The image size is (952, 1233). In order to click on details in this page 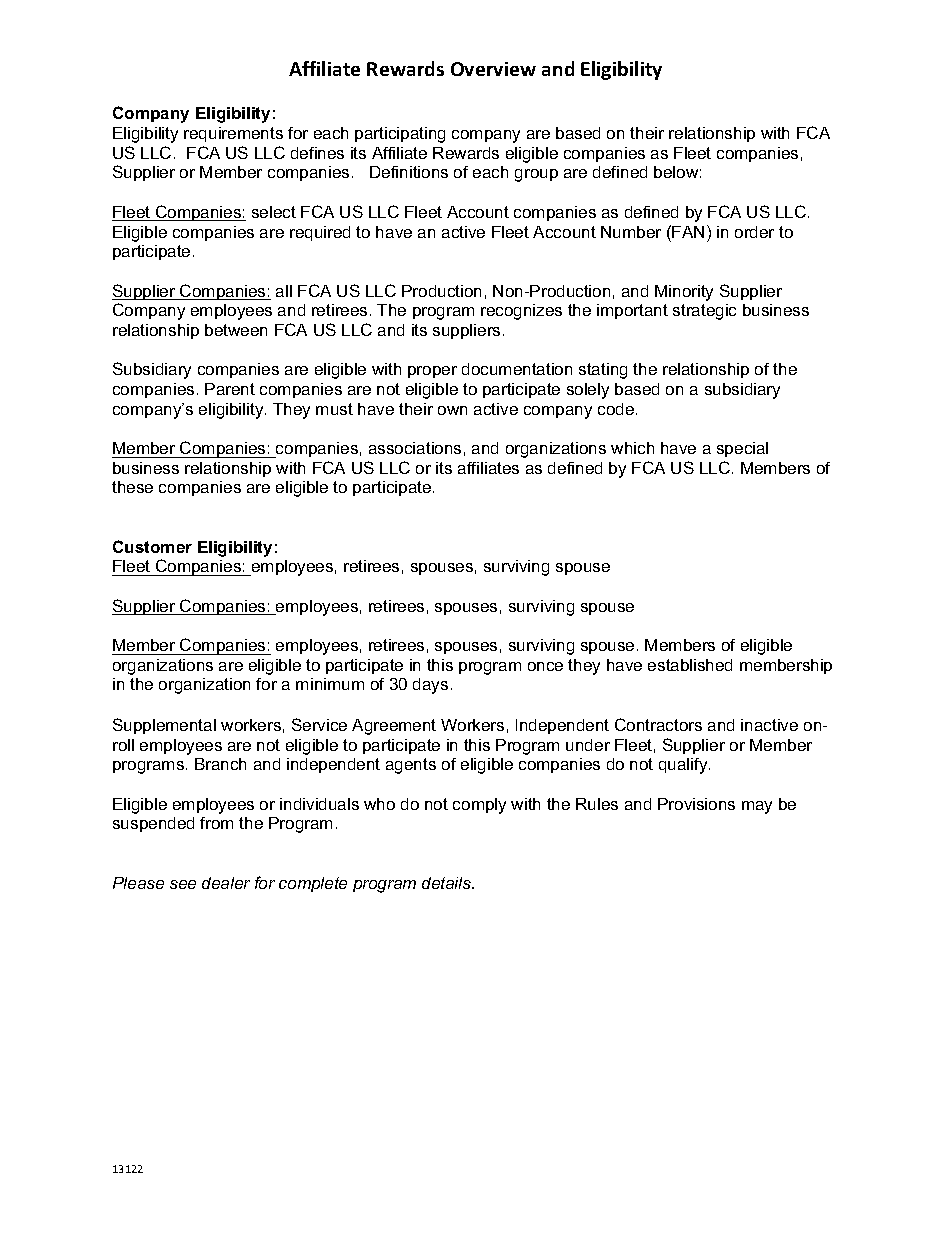, I will do `click(448, 883)`.
